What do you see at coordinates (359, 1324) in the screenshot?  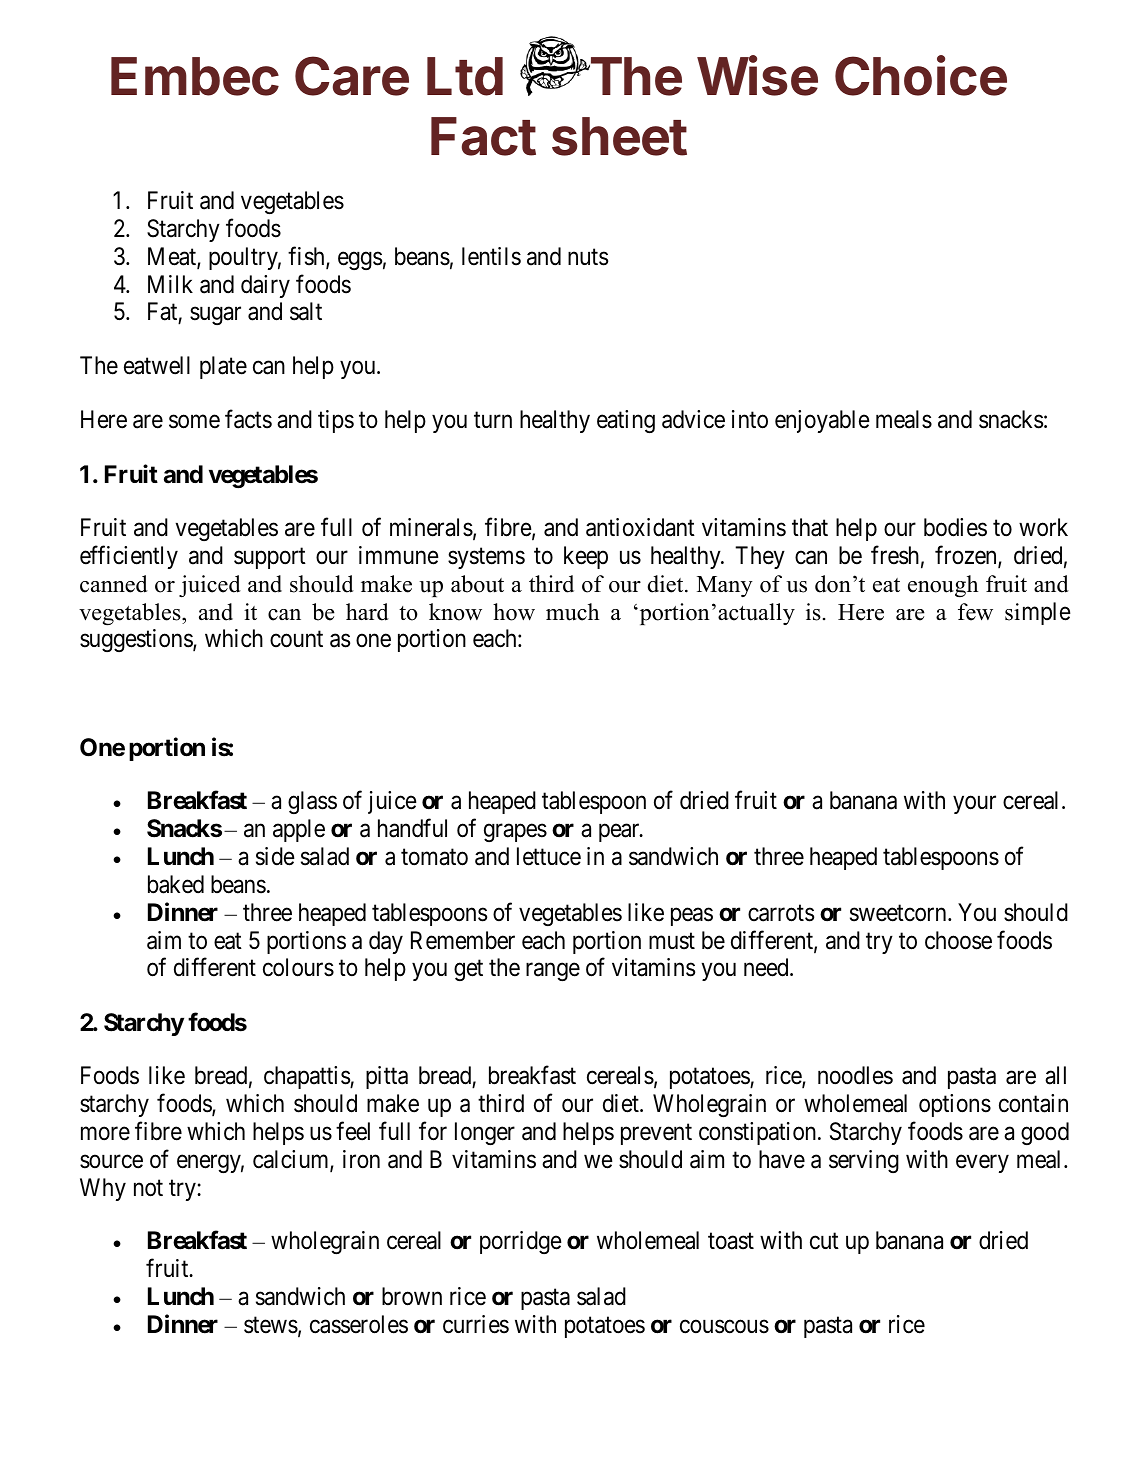 I see `casseroles` at bounding box center [359, 1324].
